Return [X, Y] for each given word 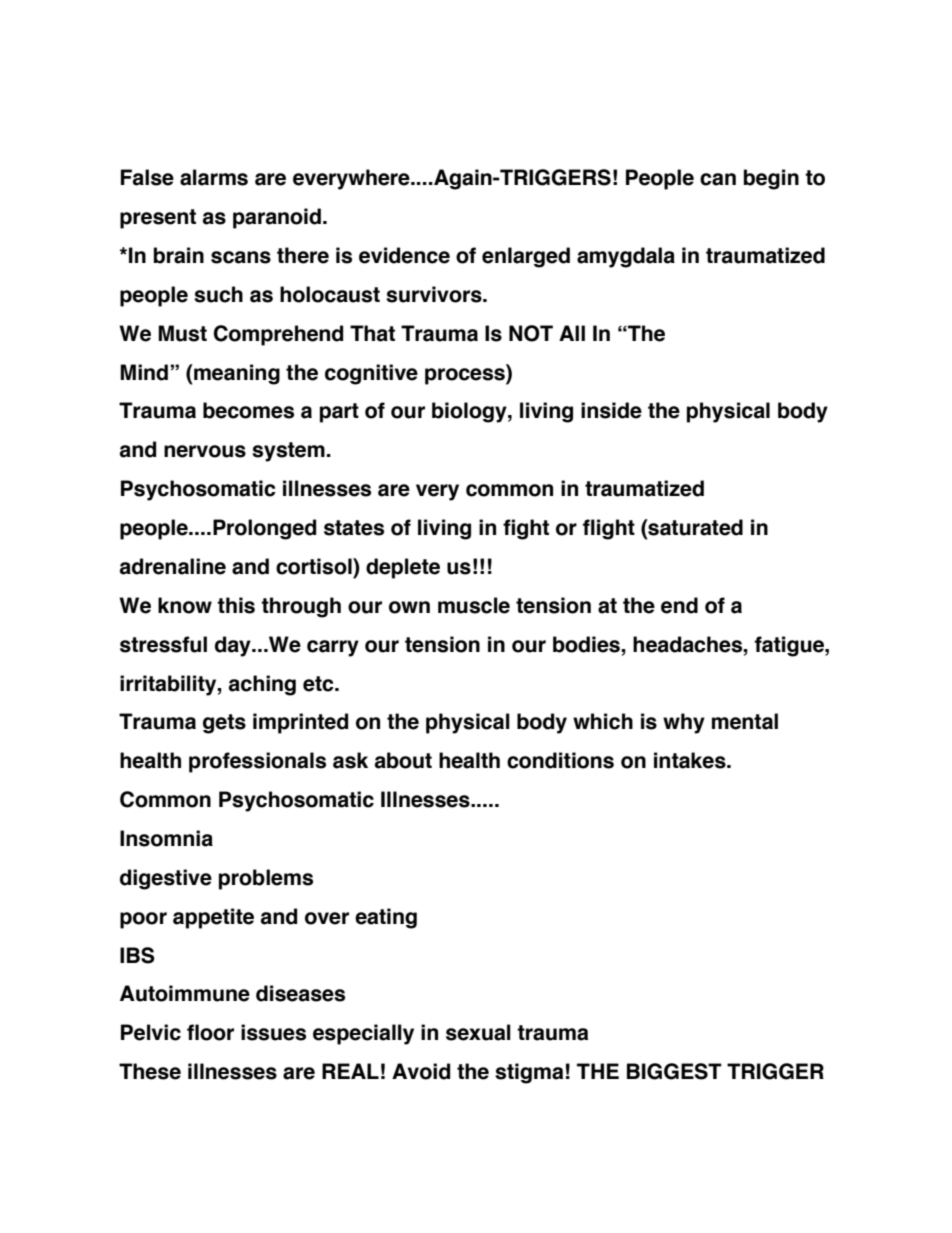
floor [210, 1032]
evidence [404, 255]
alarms [214, 177]
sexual [478, 1032]
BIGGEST [674, 1071]
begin [771, 179]
